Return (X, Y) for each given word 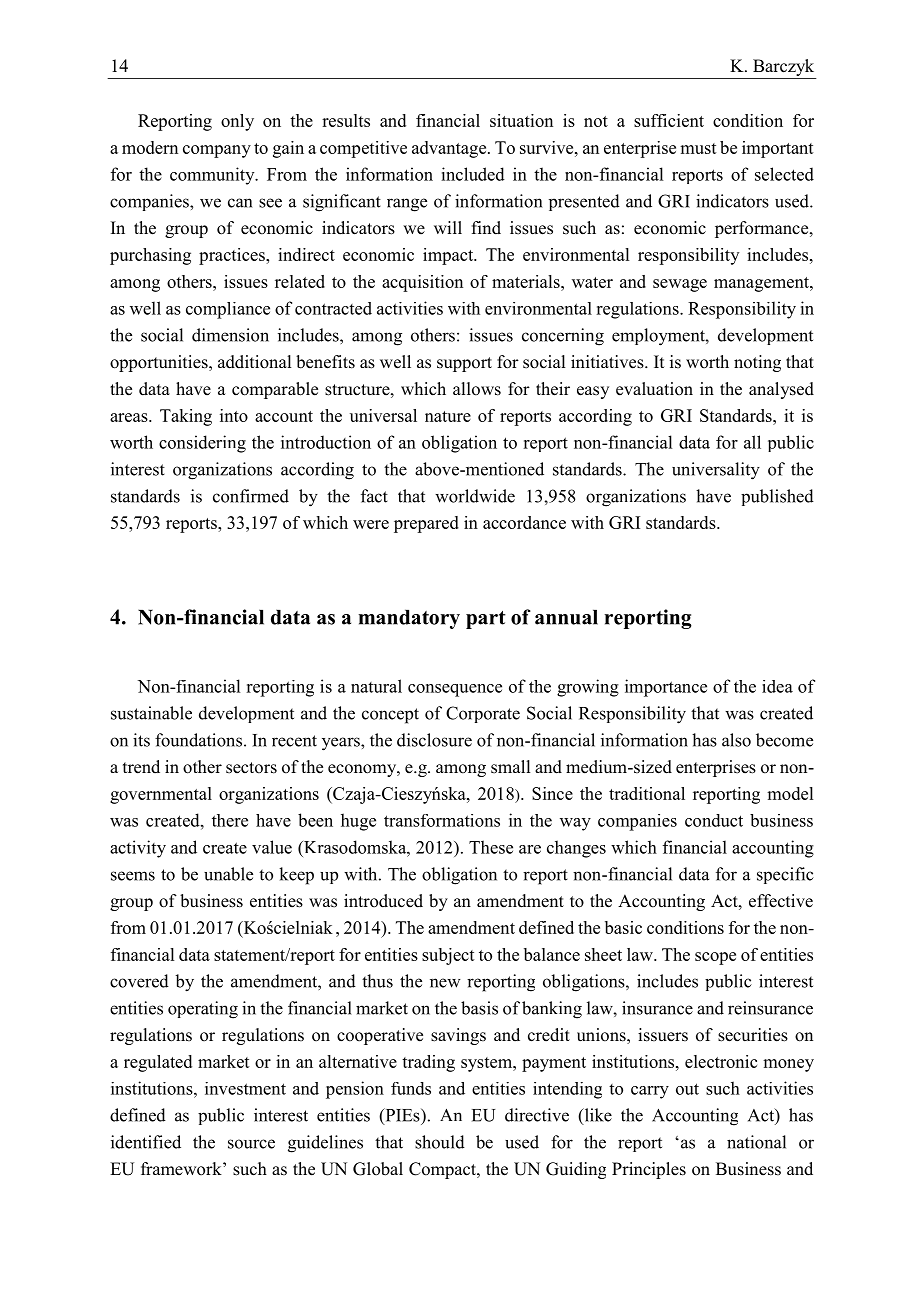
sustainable (151, 713)
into (234, 415)
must (698, 148)
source (251, 1144)
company (217, 151)
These (491, 847)
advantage (450, 149)
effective (781, 901)
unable (228, 874)
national (756, 1142)
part (486, 620)
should (440, 1142)
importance (666, 688)
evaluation (654, 389)
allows (477, 389)
